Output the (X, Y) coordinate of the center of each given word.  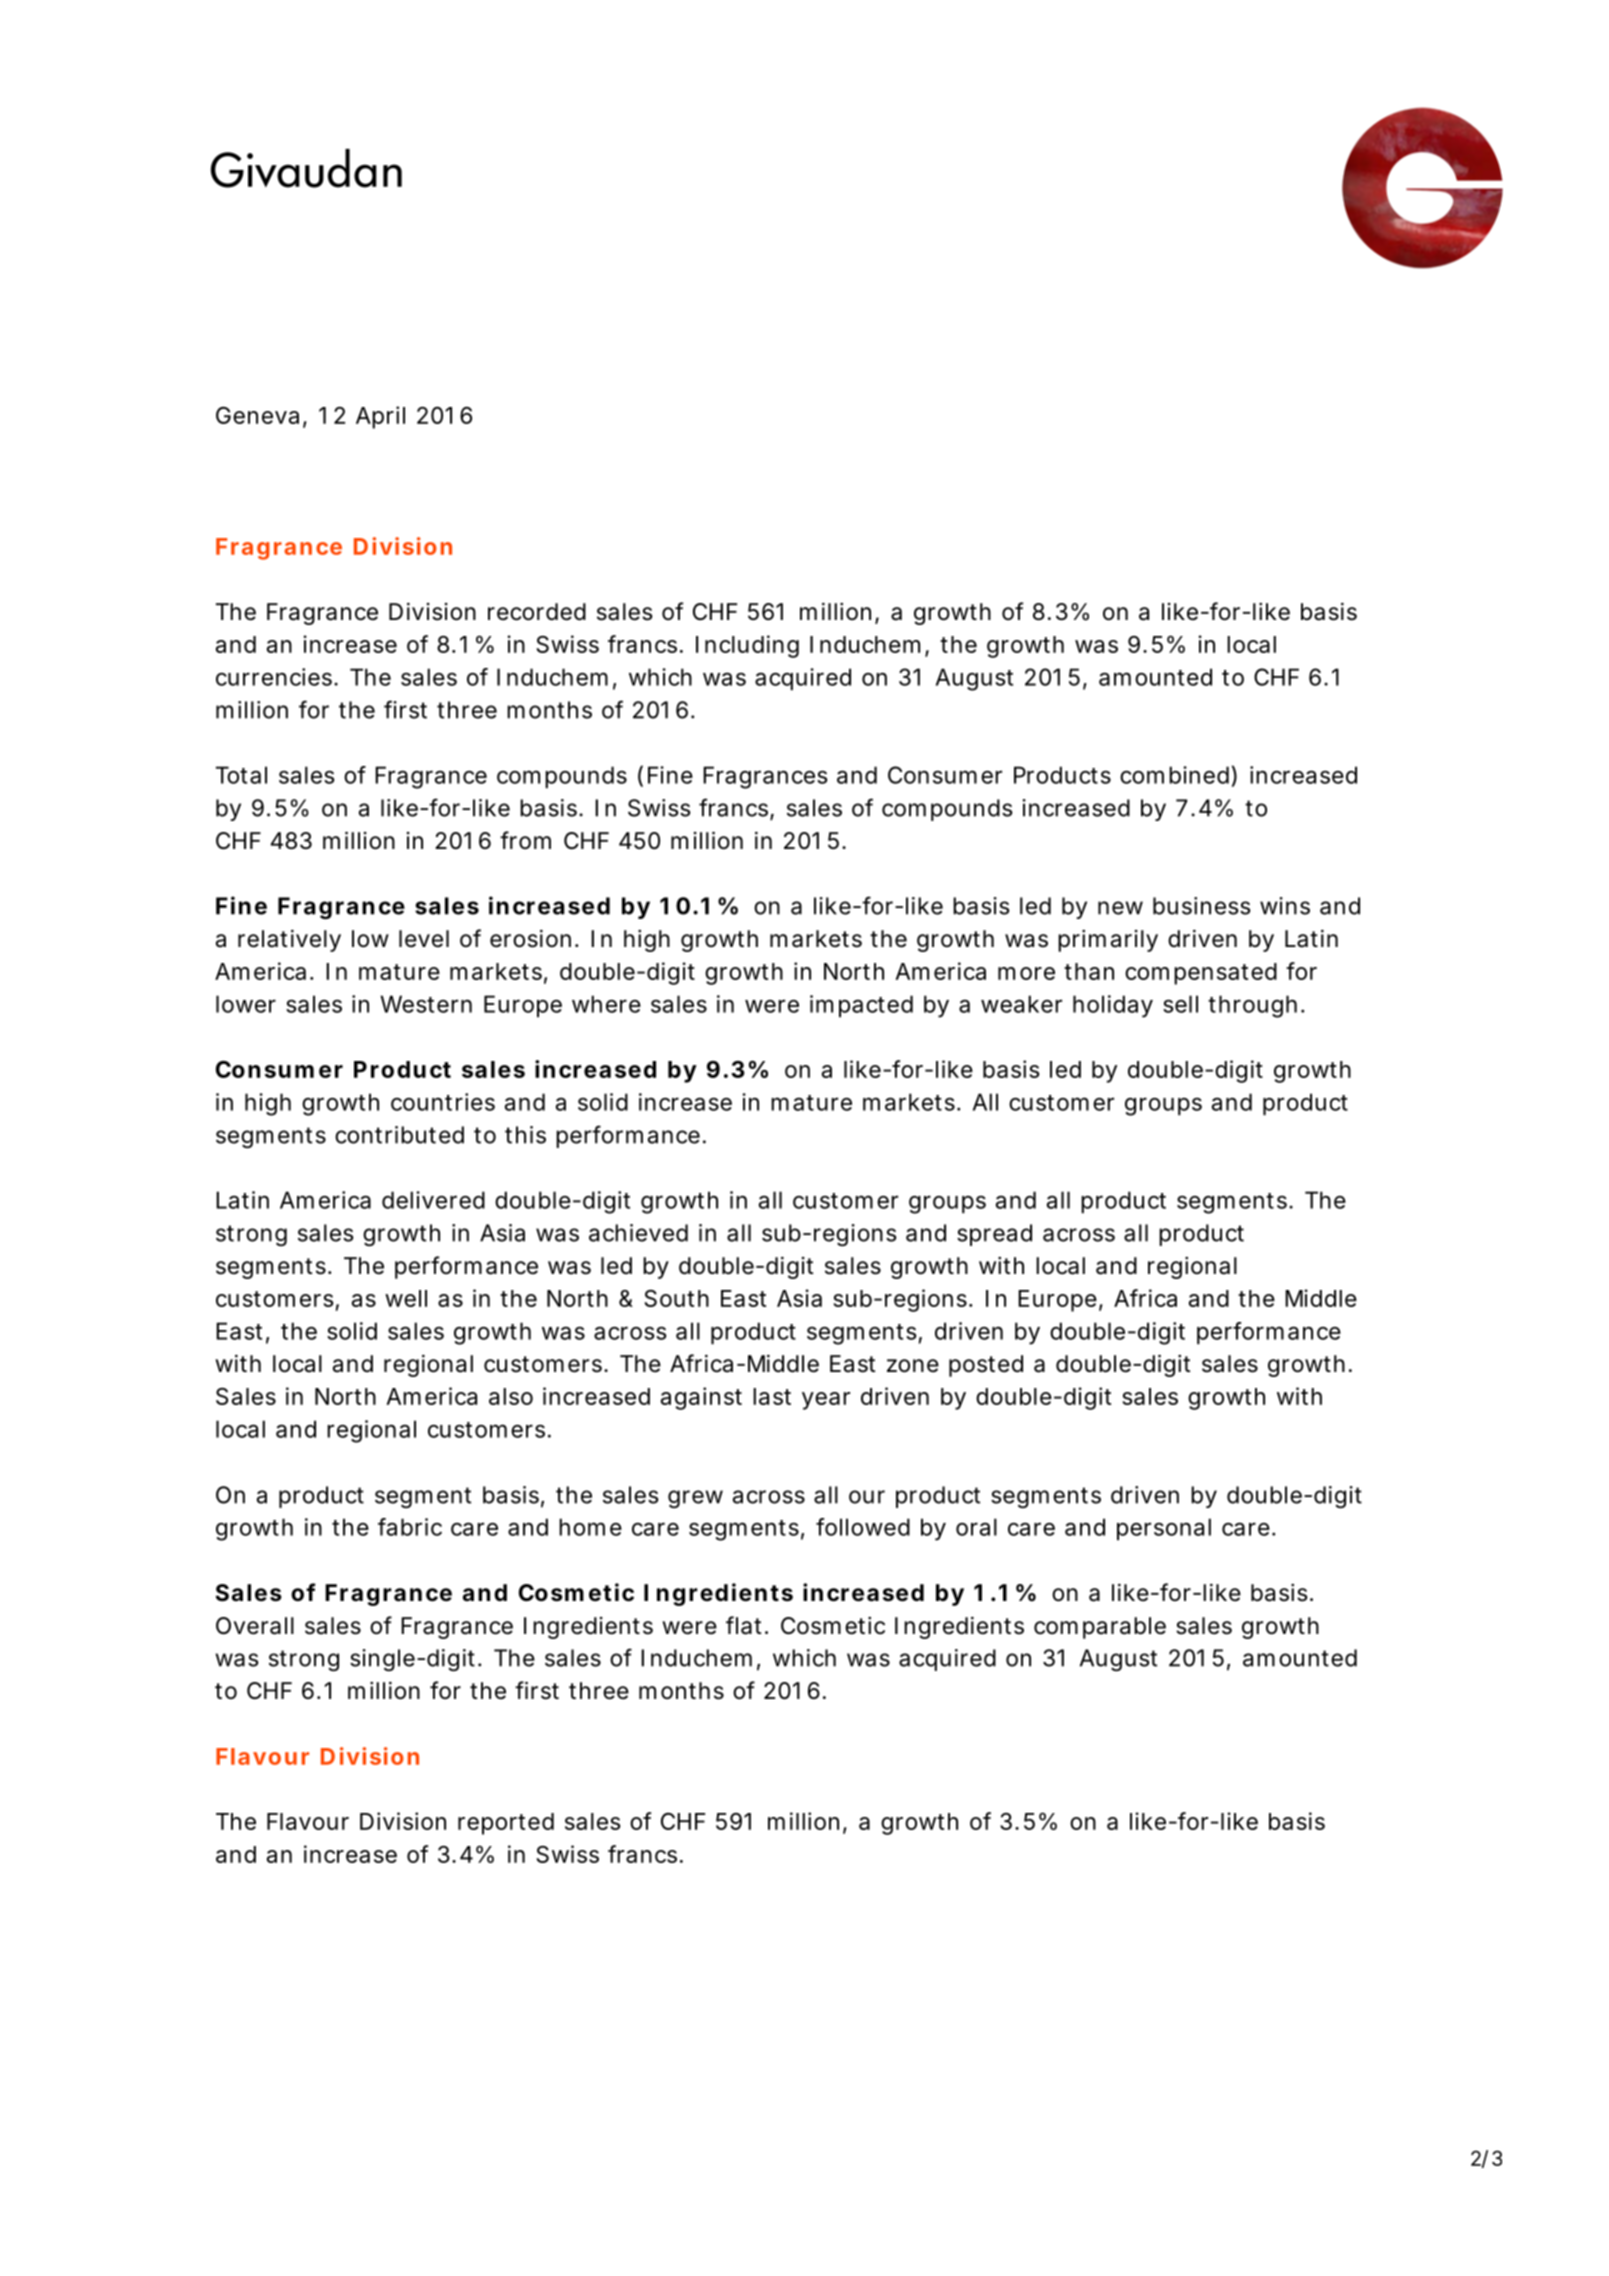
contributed (399, 1135)
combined (1174, 775)
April (380, 417)
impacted (861, 1006)
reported (506, 1824)
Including (747, 646)
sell (1180, 1004)
